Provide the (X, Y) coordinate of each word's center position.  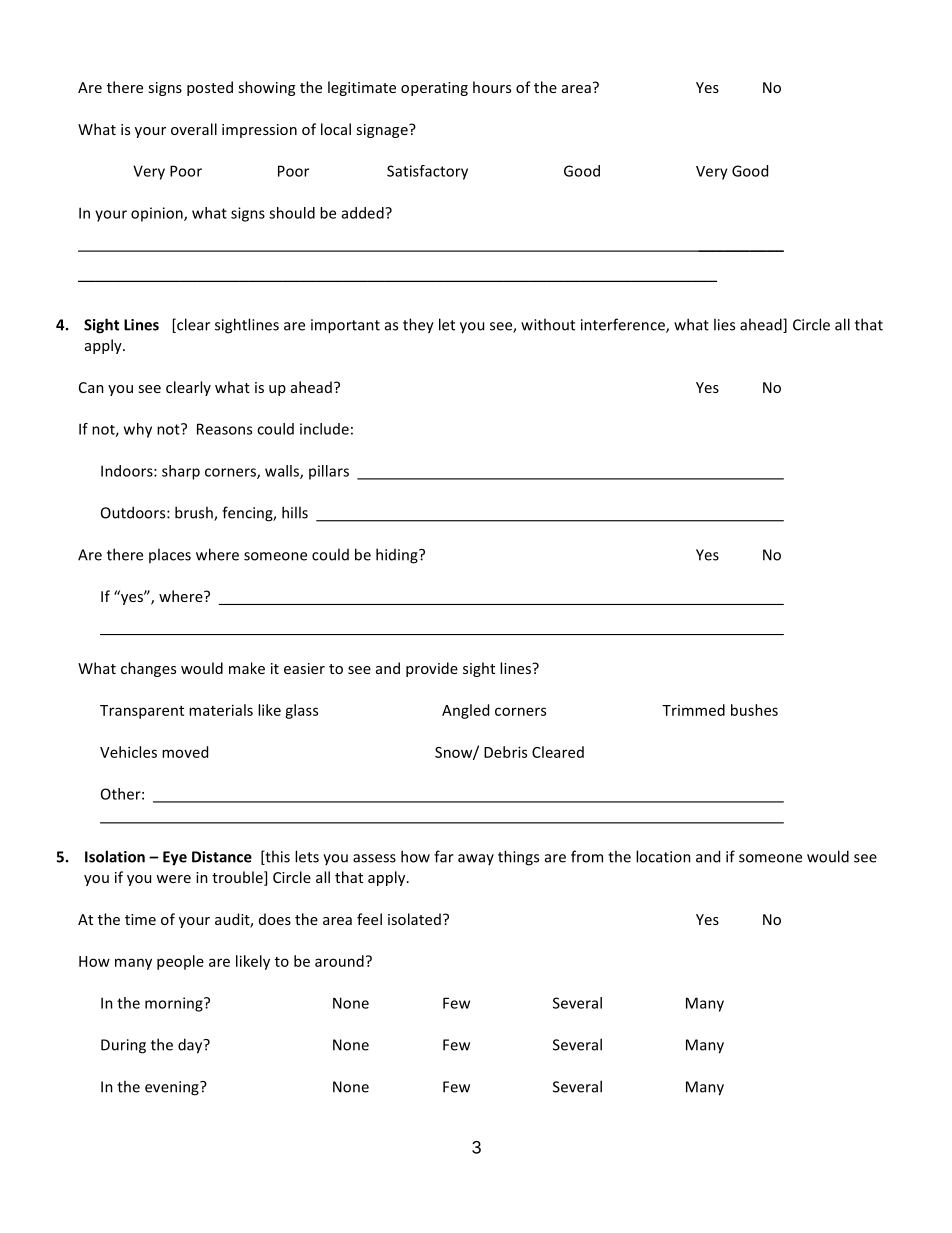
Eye (175, 858)
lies (724, 324)
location (663, 856)
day (191, 1046)
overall (194, 129)
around (339, 961)
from (587, 856)
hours (492, 87)
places (170, 555)
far (444, 856)
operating (434, 89)
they (418, 326)
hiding (398, 556)
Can (91, 387)
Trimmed (693, 710)
